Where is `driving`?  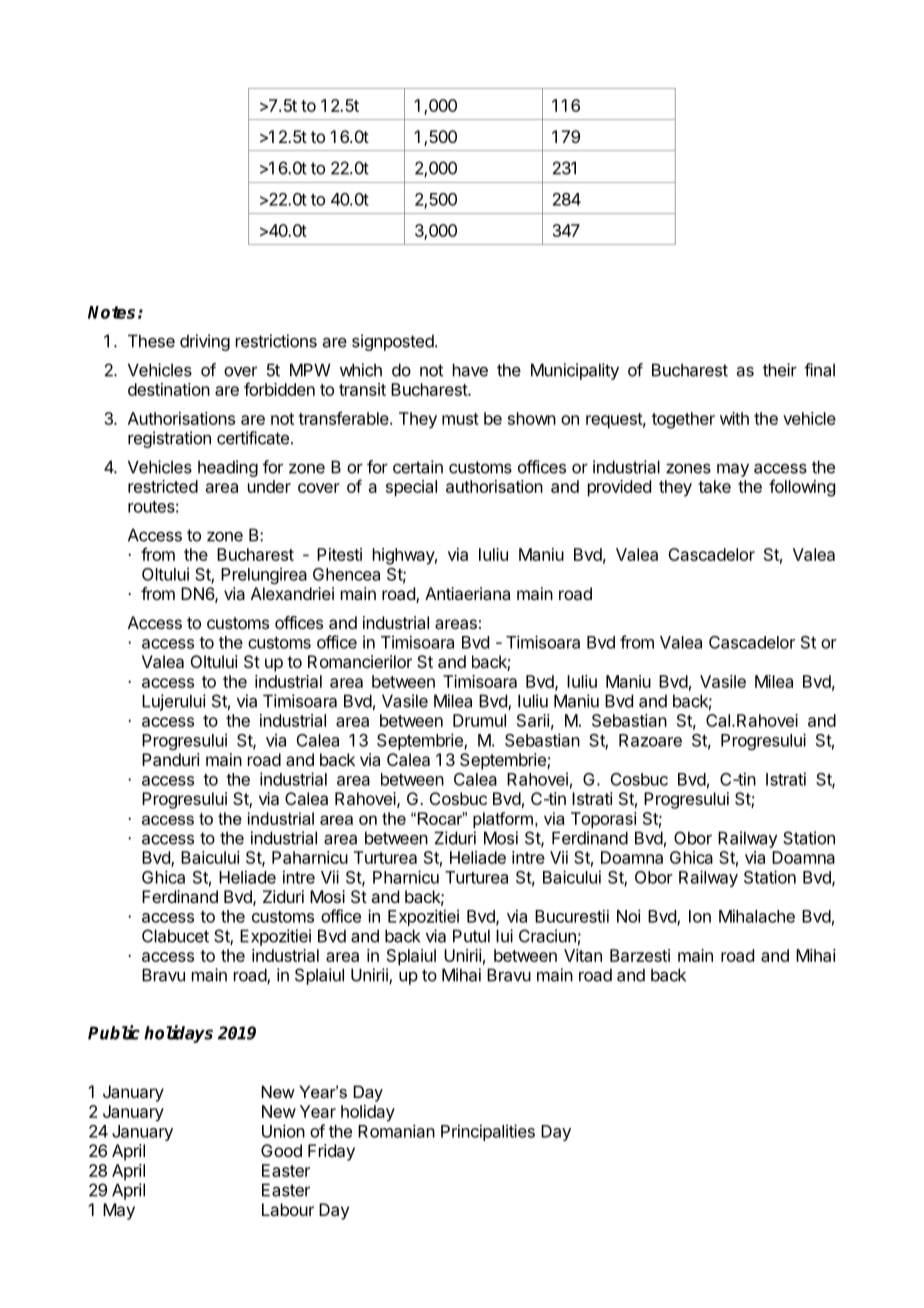 driving is located at coordinates (205, 342).
